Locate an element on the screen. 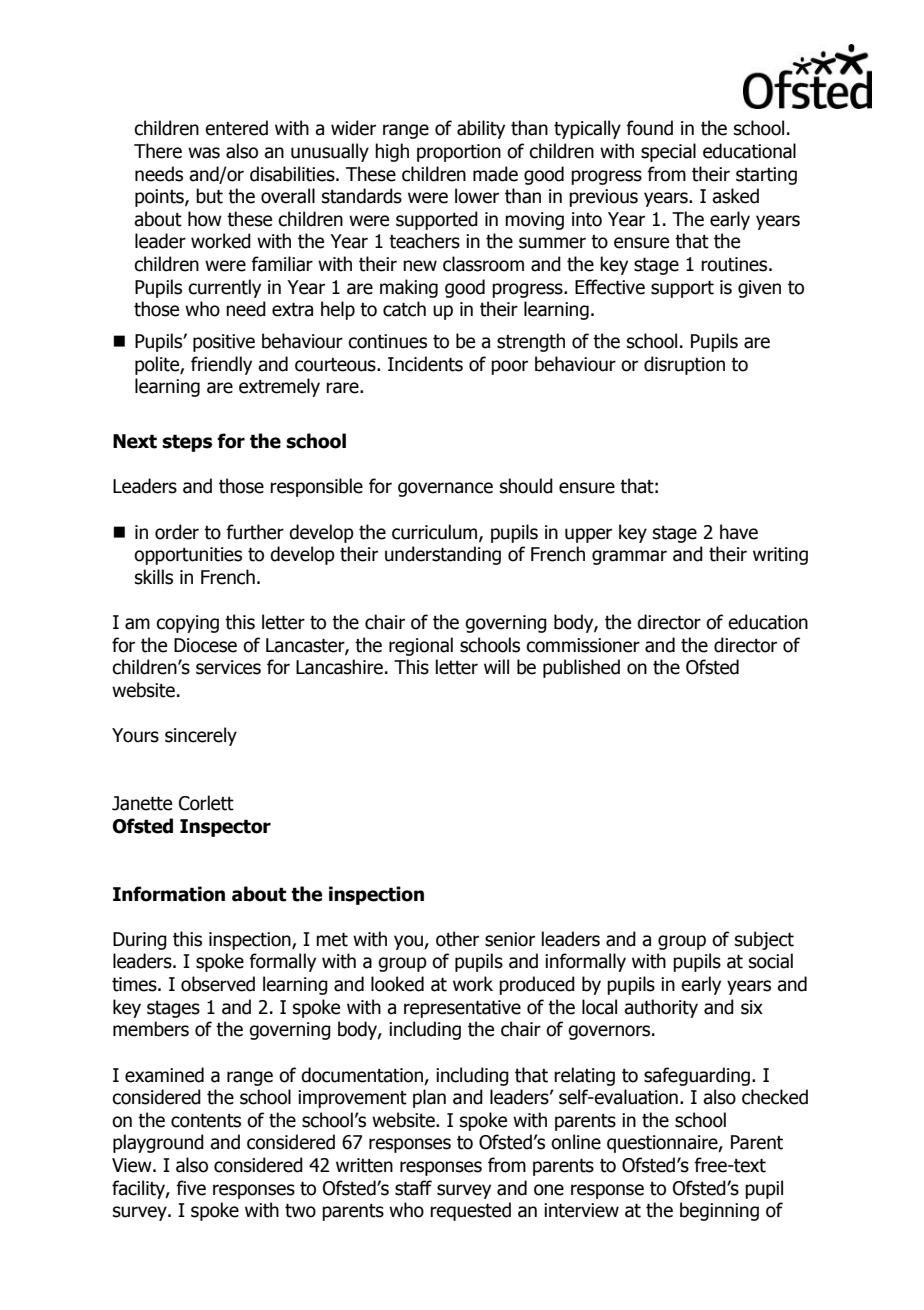  beginning is located at coordinates (719, 1211).
